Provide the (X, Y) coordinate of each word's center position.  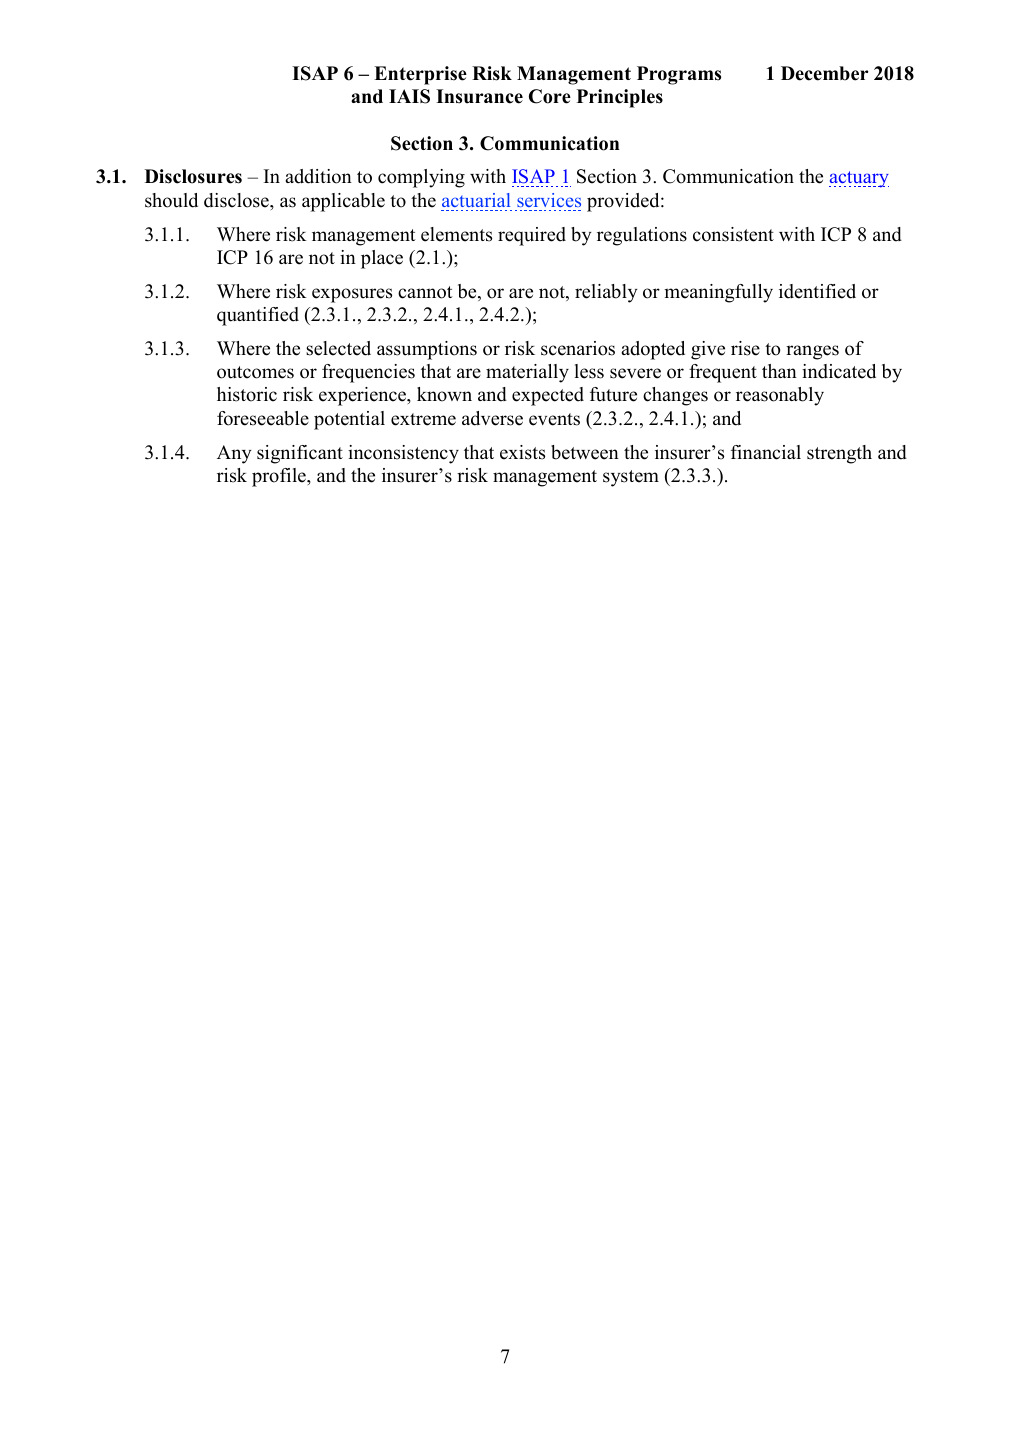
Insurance (479, 96)
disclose (237, 200)
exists (522, 452)
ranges (812, 352)
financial (766, 452)
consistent (733, 234)
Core (550, 96)
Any (234, 454)
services (549, 200)
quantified (258, 316)
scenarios (578, 348)
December (824, 73)
